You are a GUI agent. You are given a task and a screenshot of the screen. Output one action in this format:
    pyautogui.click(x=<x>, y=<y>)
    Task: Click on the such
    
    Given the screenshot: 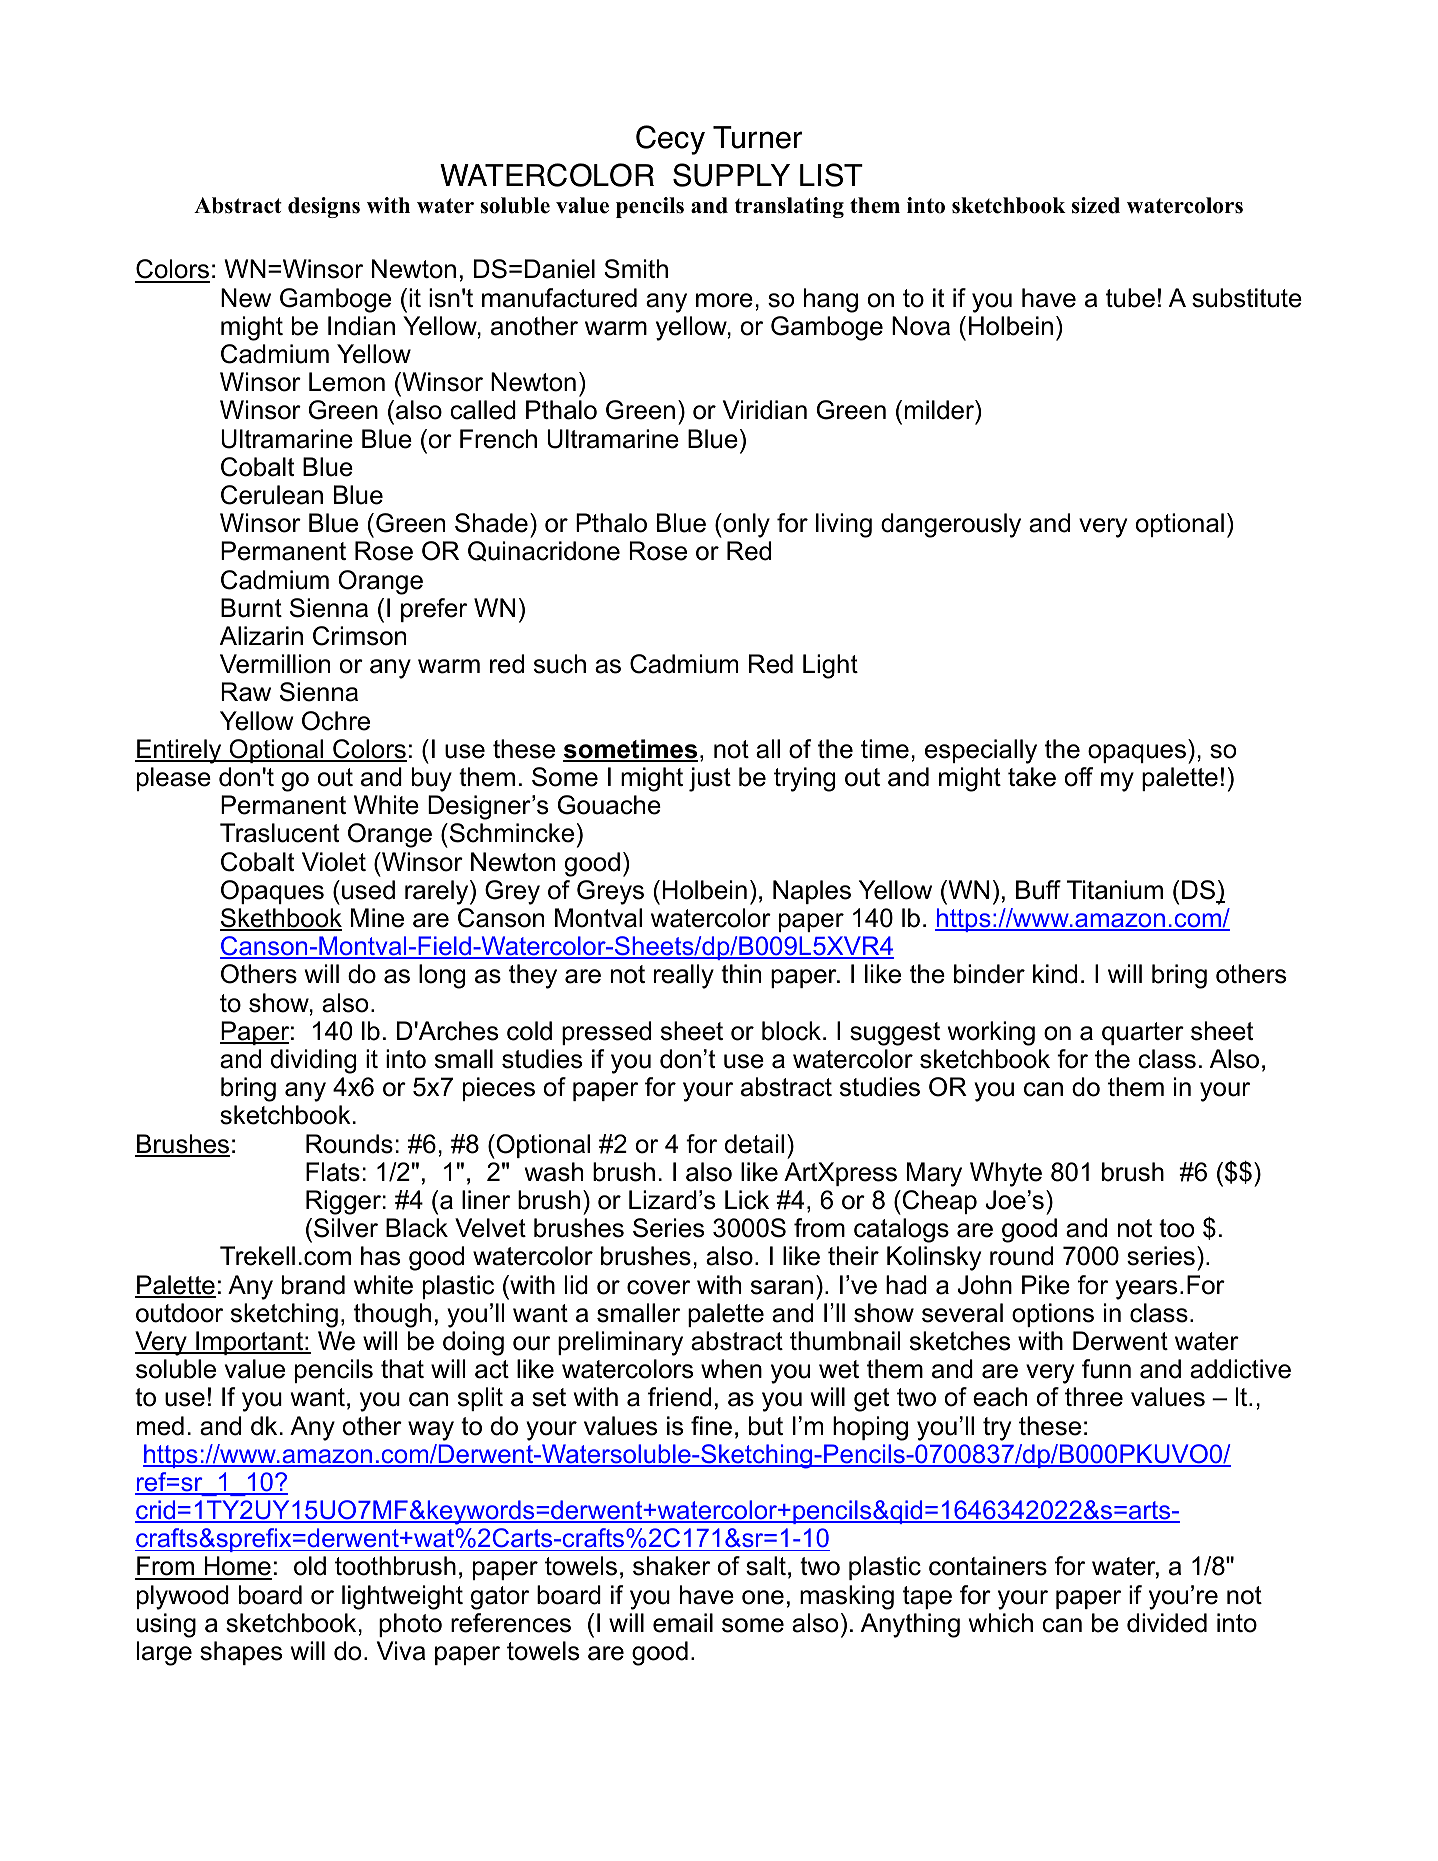 What is the action you would take?
    pyautogui.click(x=560, y=664)
